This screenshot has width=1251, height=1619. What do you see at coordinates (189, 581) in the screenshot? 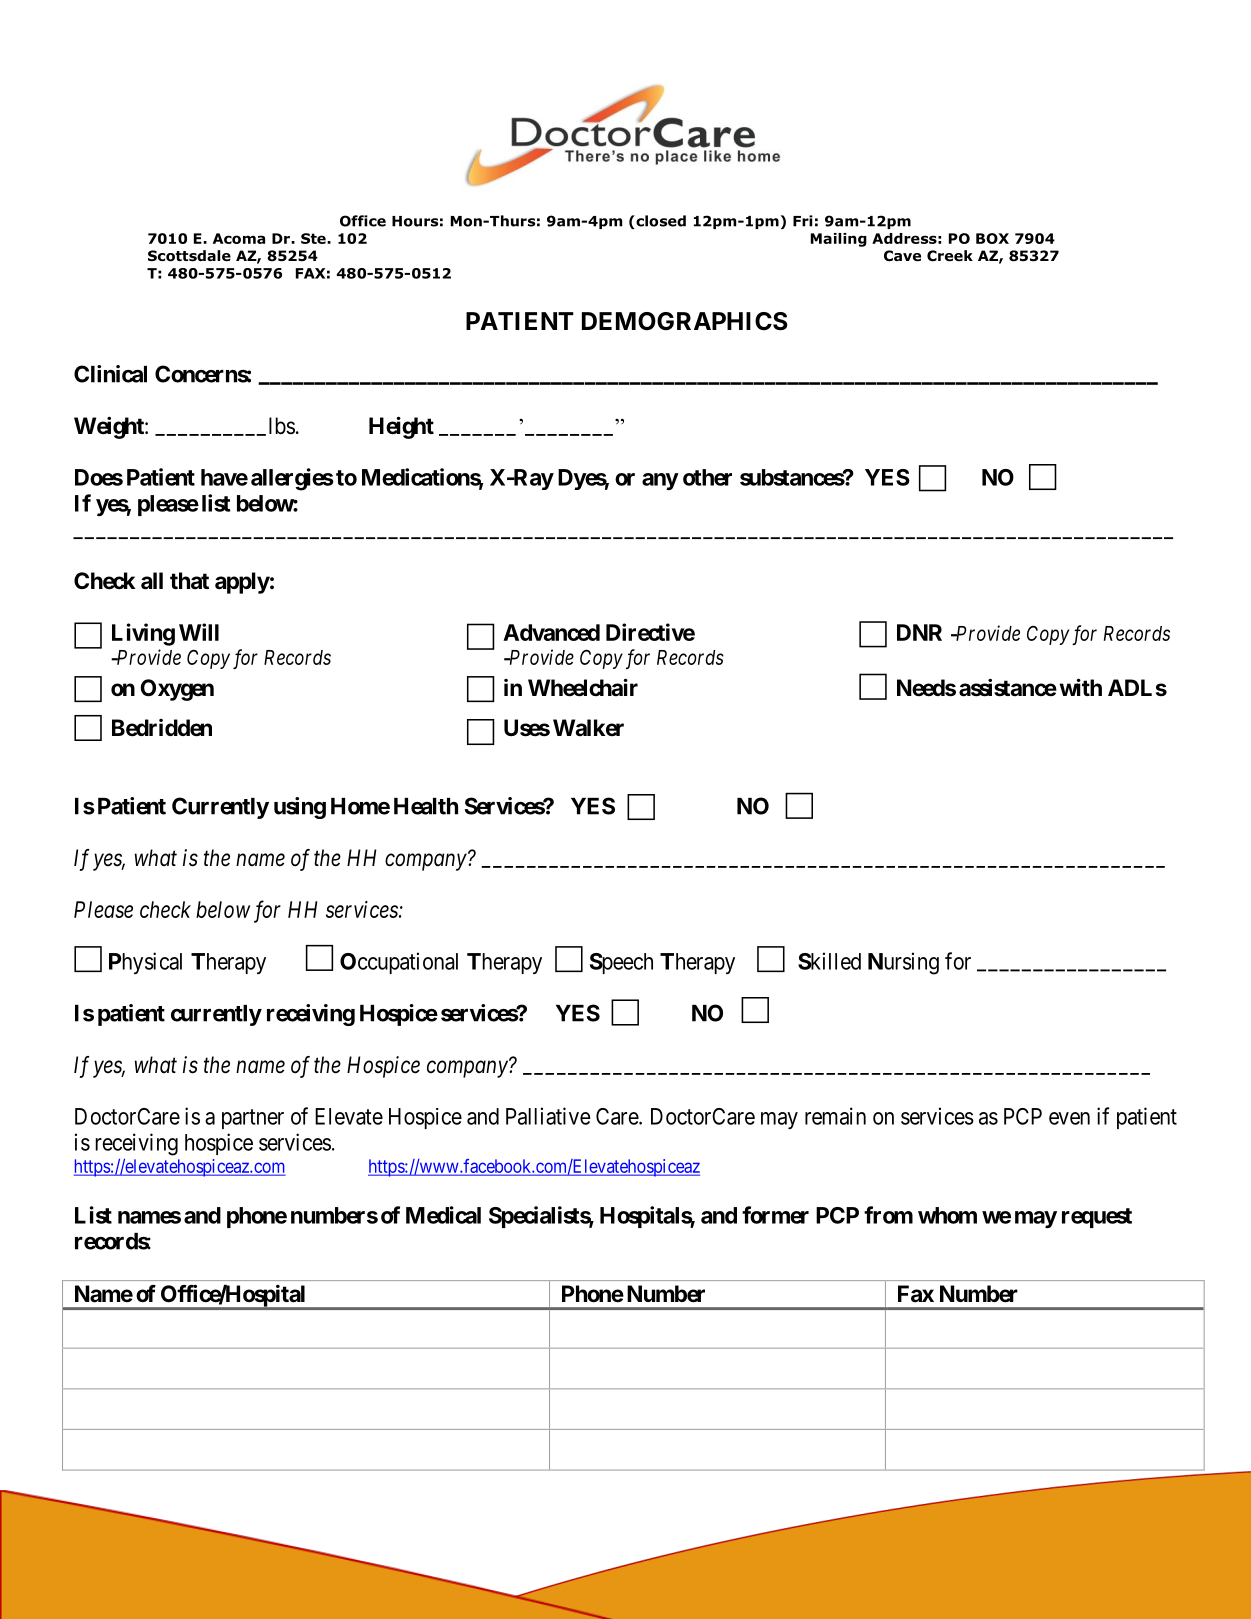
I see `that` at bounding box center [189, 581].
